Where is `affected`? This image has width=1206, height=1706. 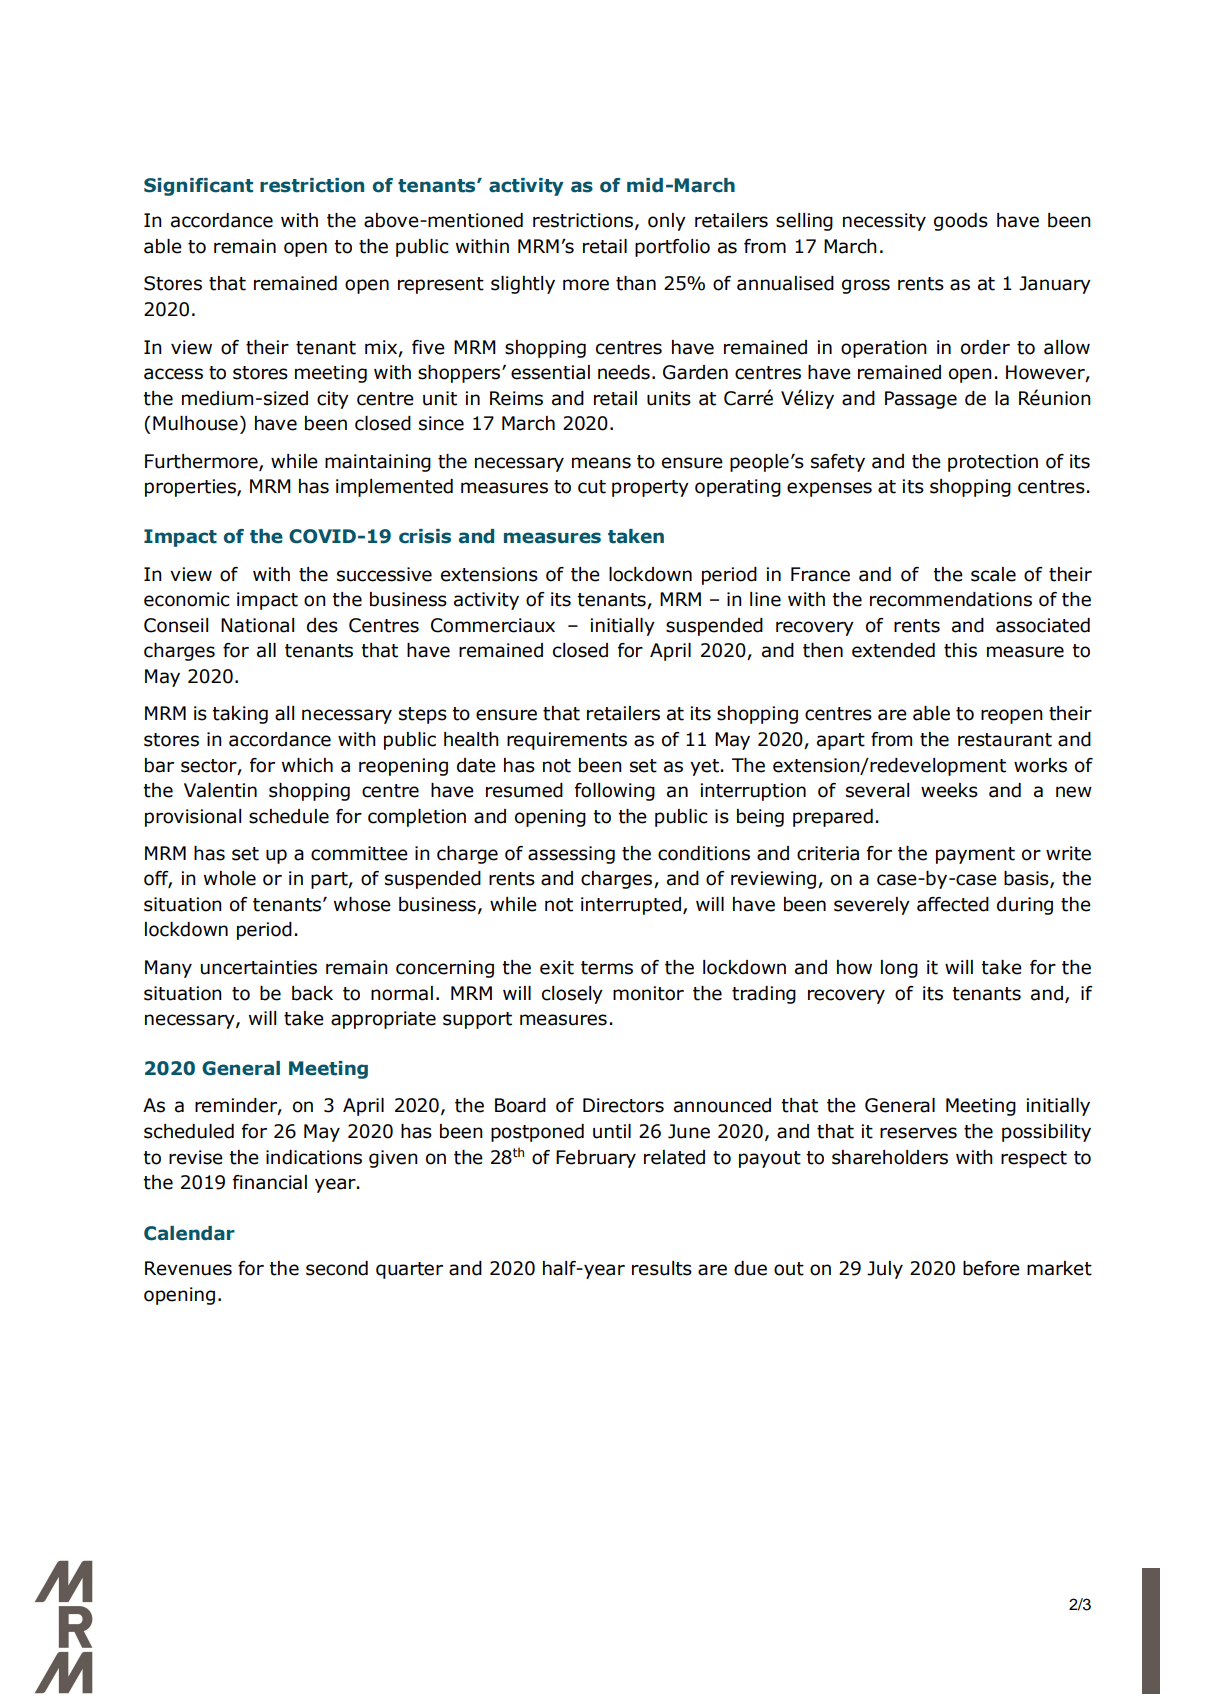
affected is located at coordinates (953, 904).
